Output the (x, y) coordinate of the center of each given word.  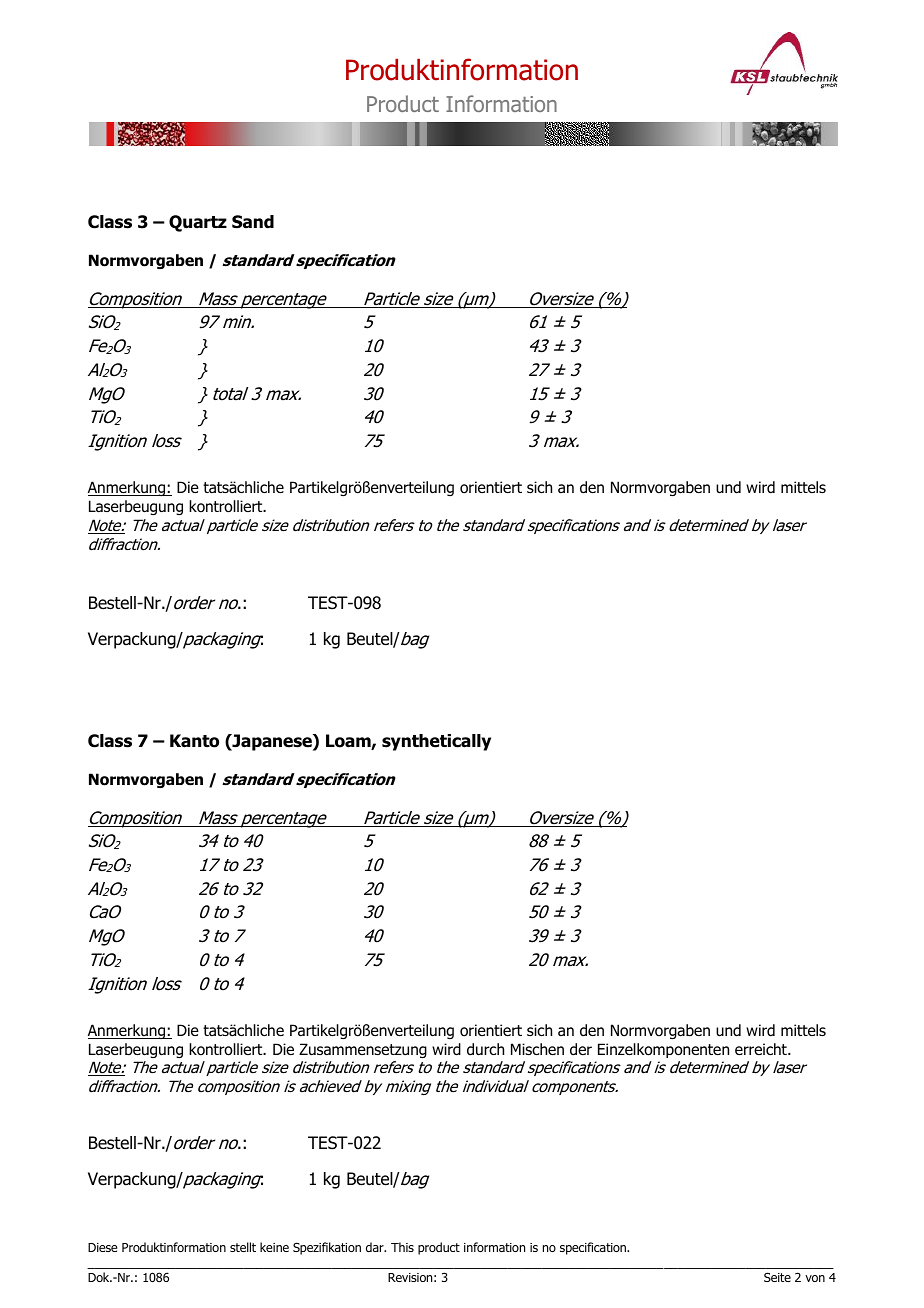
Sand (253, 222)
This (402, 1247)
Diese (102, 1247)
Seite (777, 1277)
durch (485, 1049)
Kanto (194, 741)
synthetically (436, 742)
